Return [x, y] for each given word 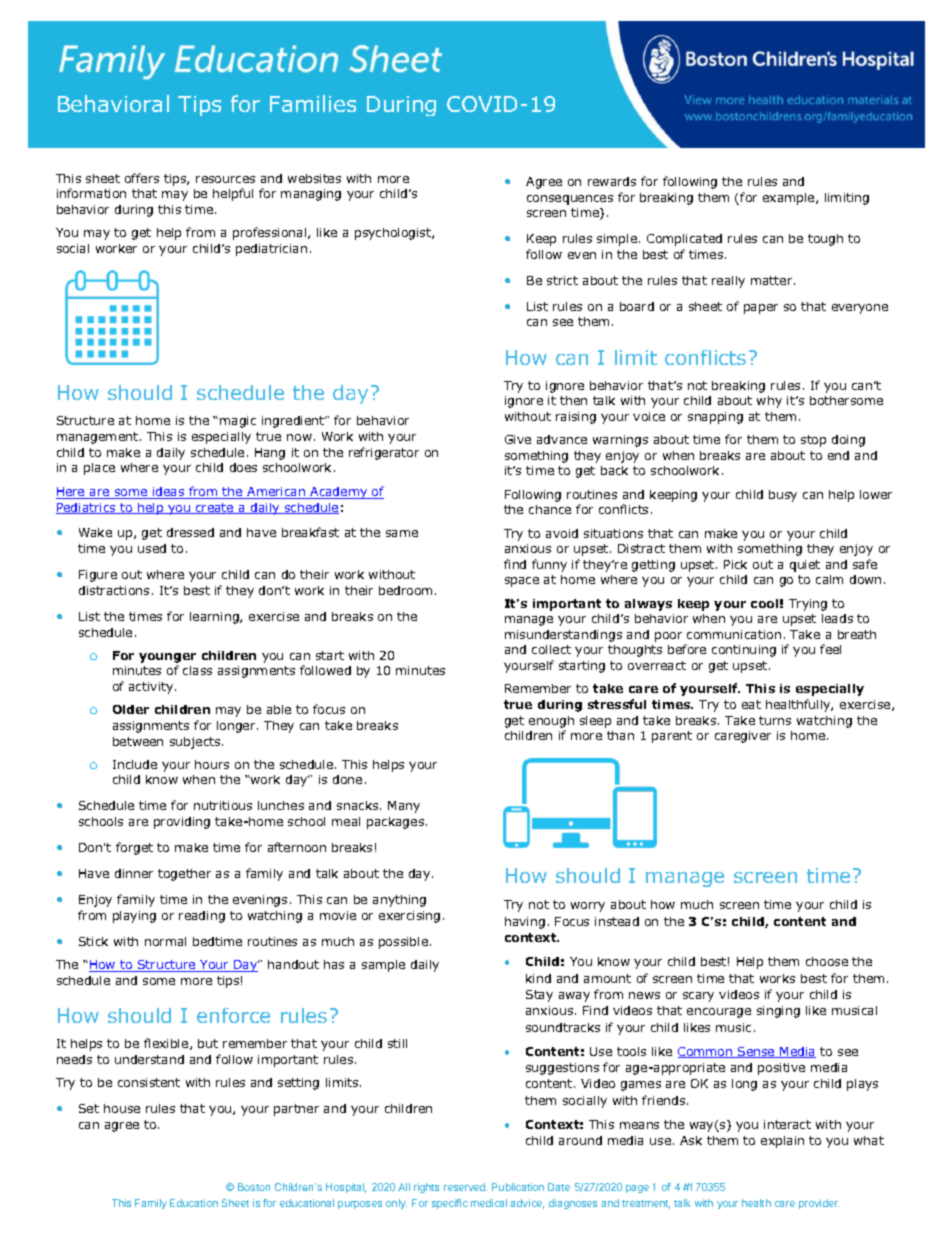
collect [551, 649]
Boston [254, 1187]
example [790, 199]
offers [142, 178]
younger [167, 658]
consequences [570, 200]
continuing [744, 651]
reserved [465, 1187]
